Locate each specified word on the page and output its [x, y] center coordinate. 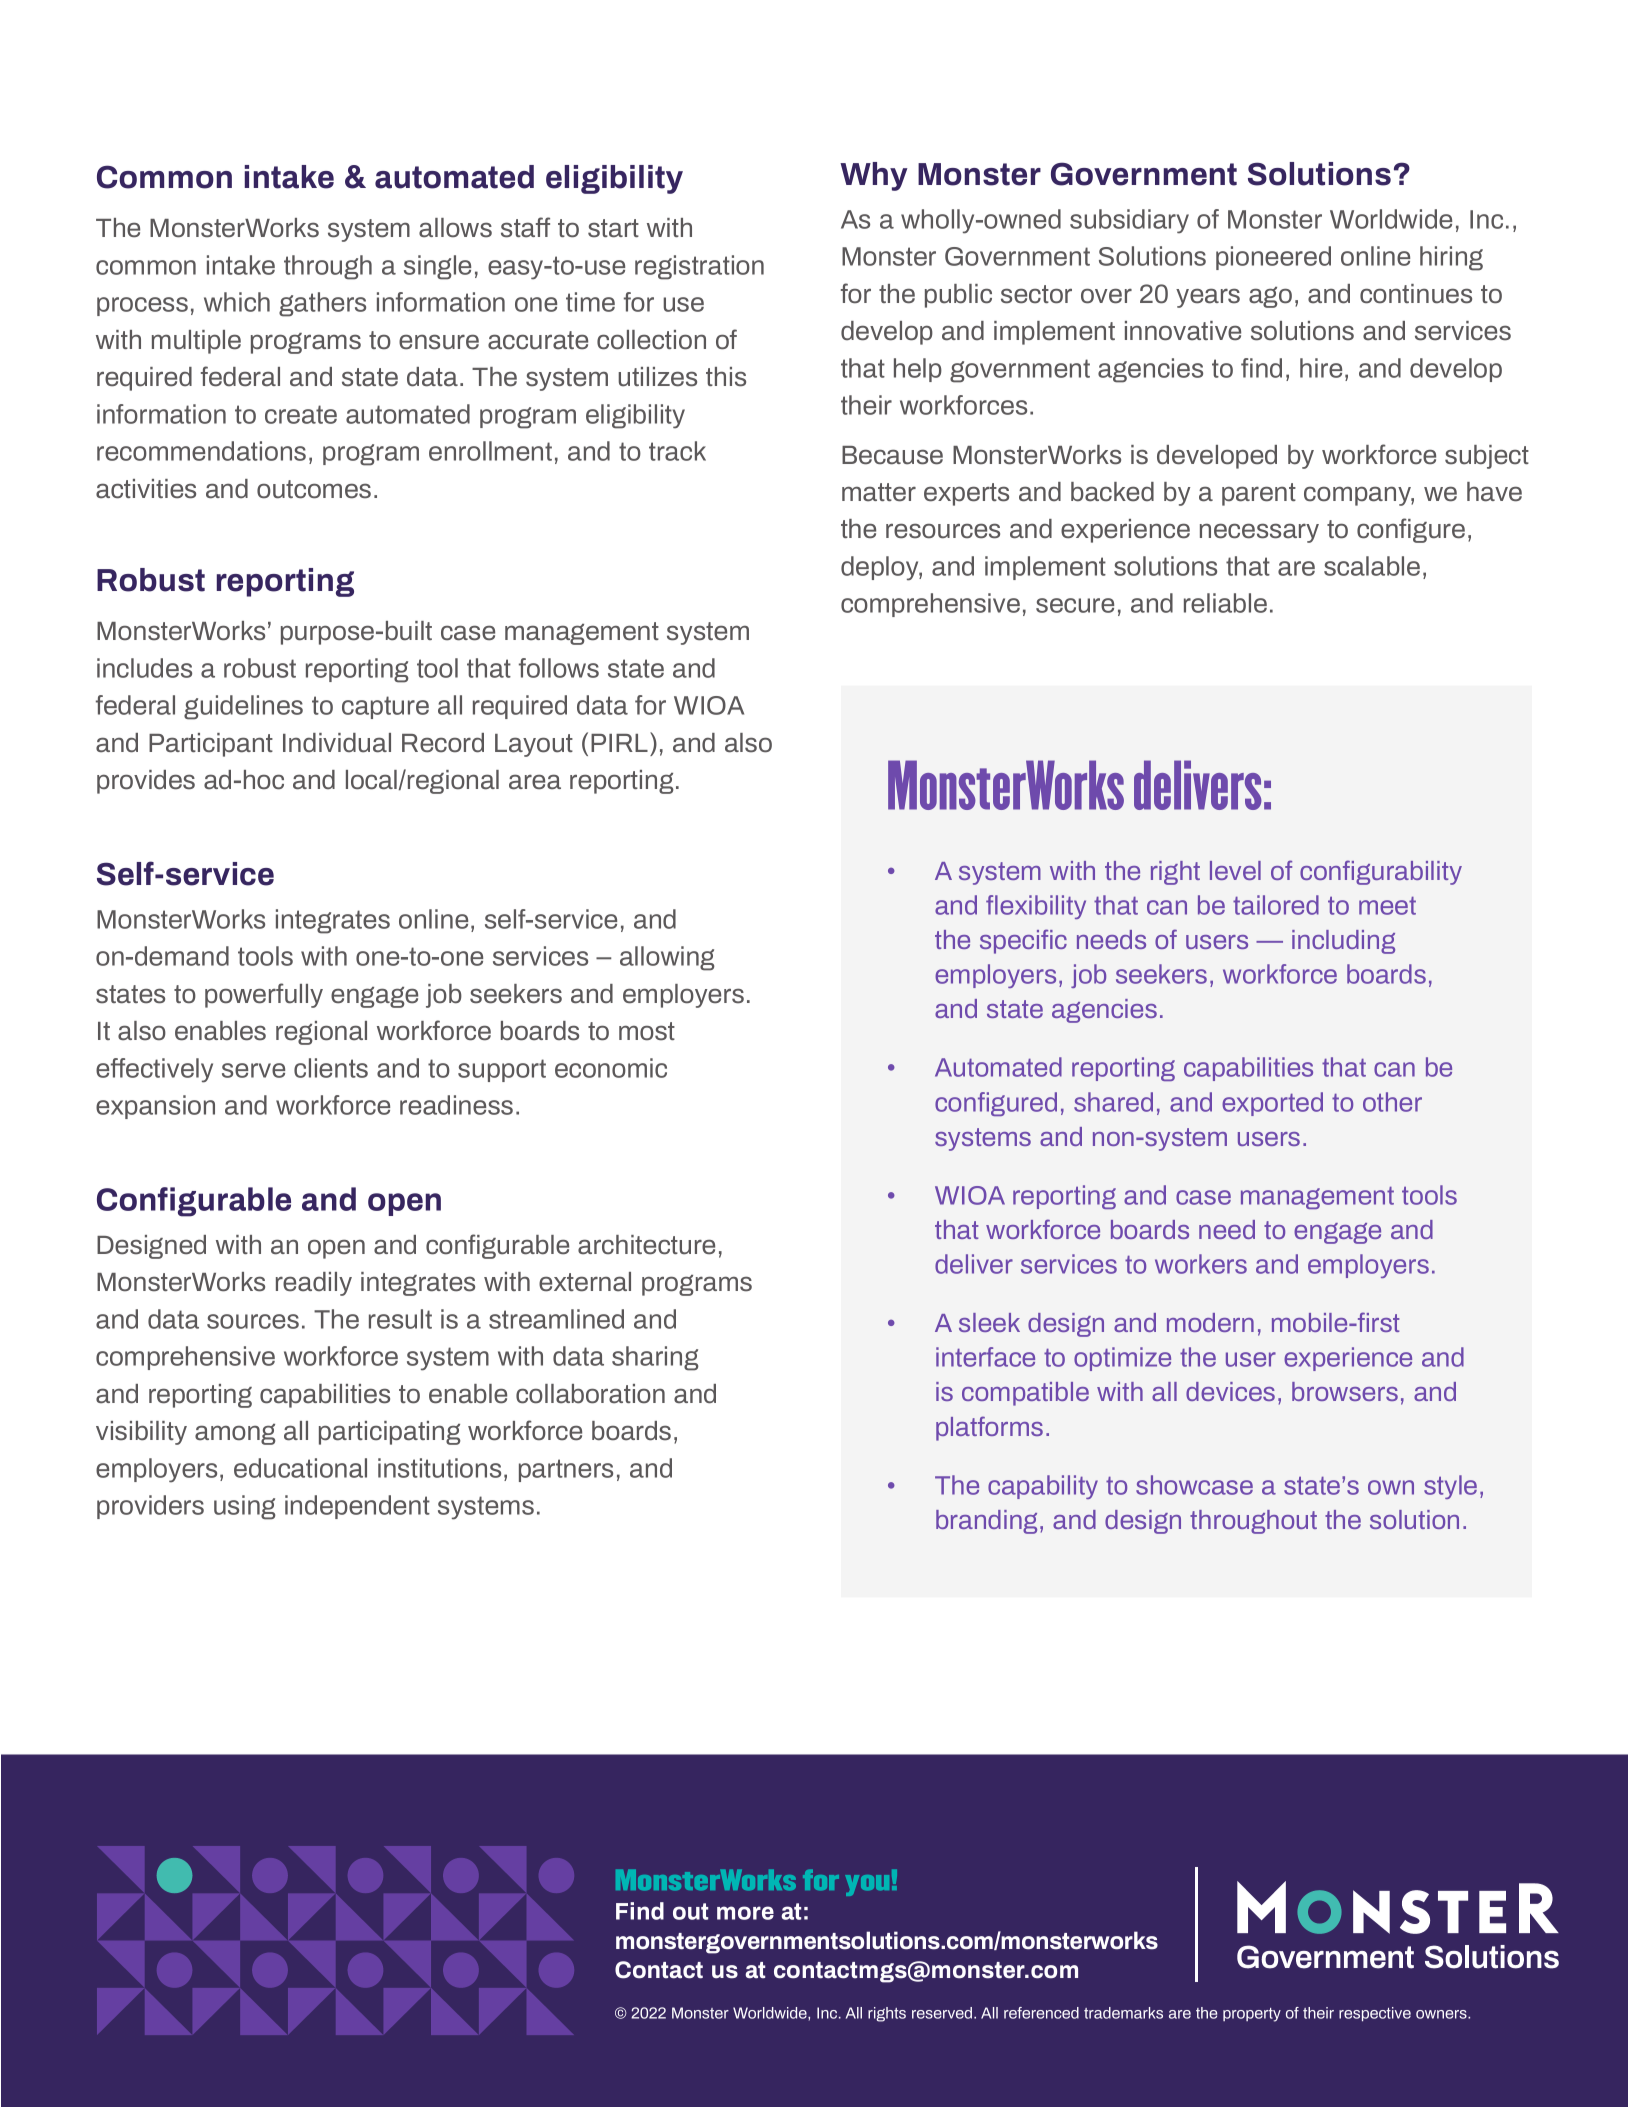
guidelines [243, 707]
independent [357, 1507]
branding [986, 1522]
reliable [1225, 603]
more [745, 1913]
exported [1272, 1104]
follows [559, 668]
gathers [322, 304]
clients [331, 1068]
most [647, 1031]
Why [874, 176]
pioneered [1273, 258]
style [1450, 1487]
